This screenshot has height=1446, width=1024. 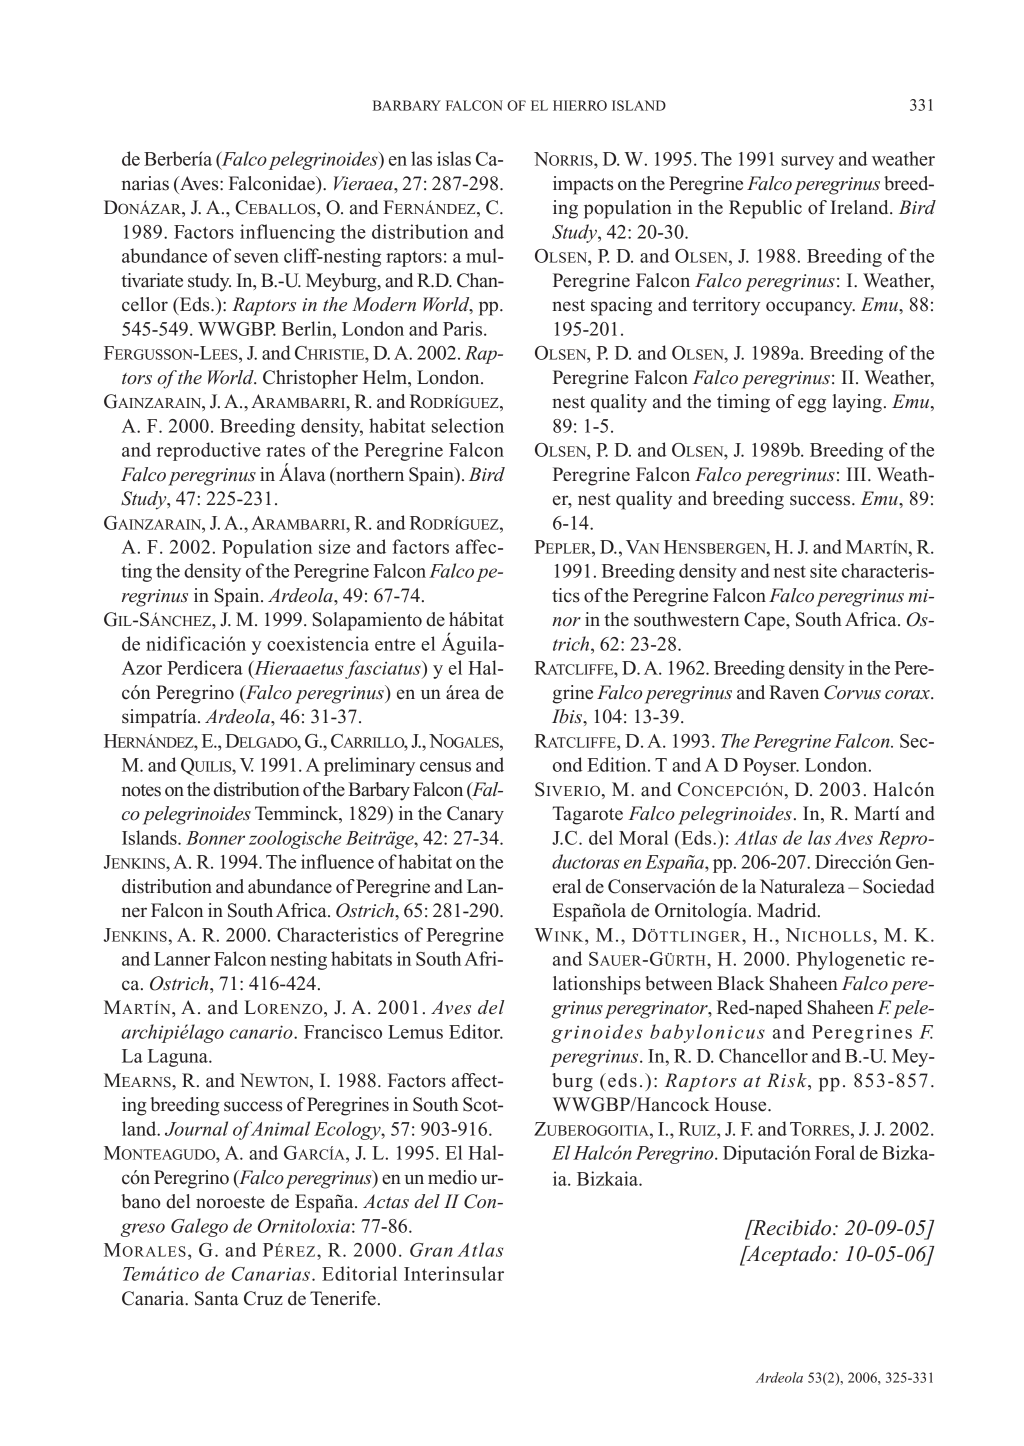 I want to click on Raven, so click(x=794, y=692).
